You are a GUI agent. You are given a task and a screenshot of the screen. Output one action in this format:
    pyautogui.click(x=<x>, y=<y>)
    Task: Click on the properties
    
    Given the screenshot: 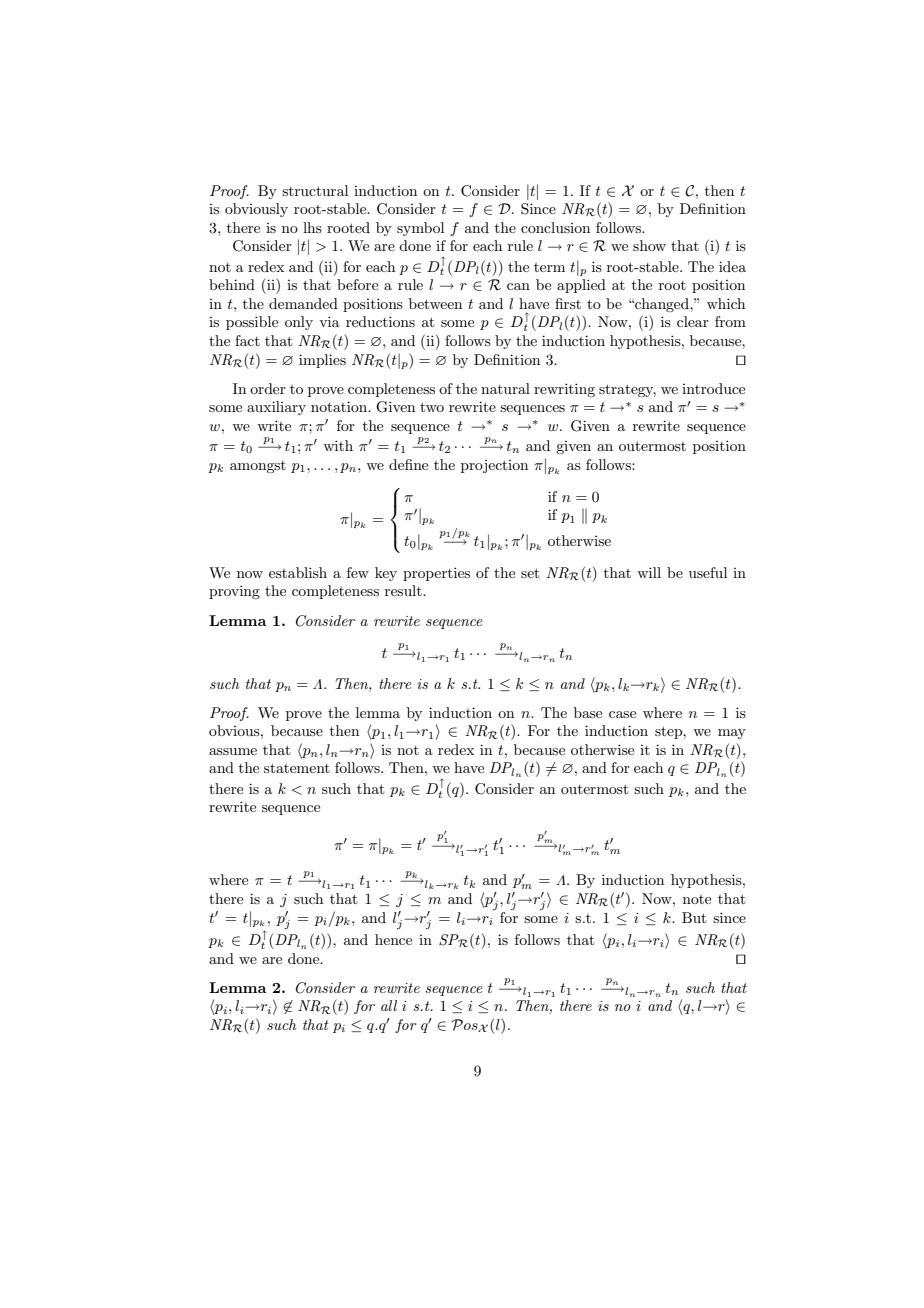 What is the action you would take?
    pyautogui.click(x=436, y=574)
